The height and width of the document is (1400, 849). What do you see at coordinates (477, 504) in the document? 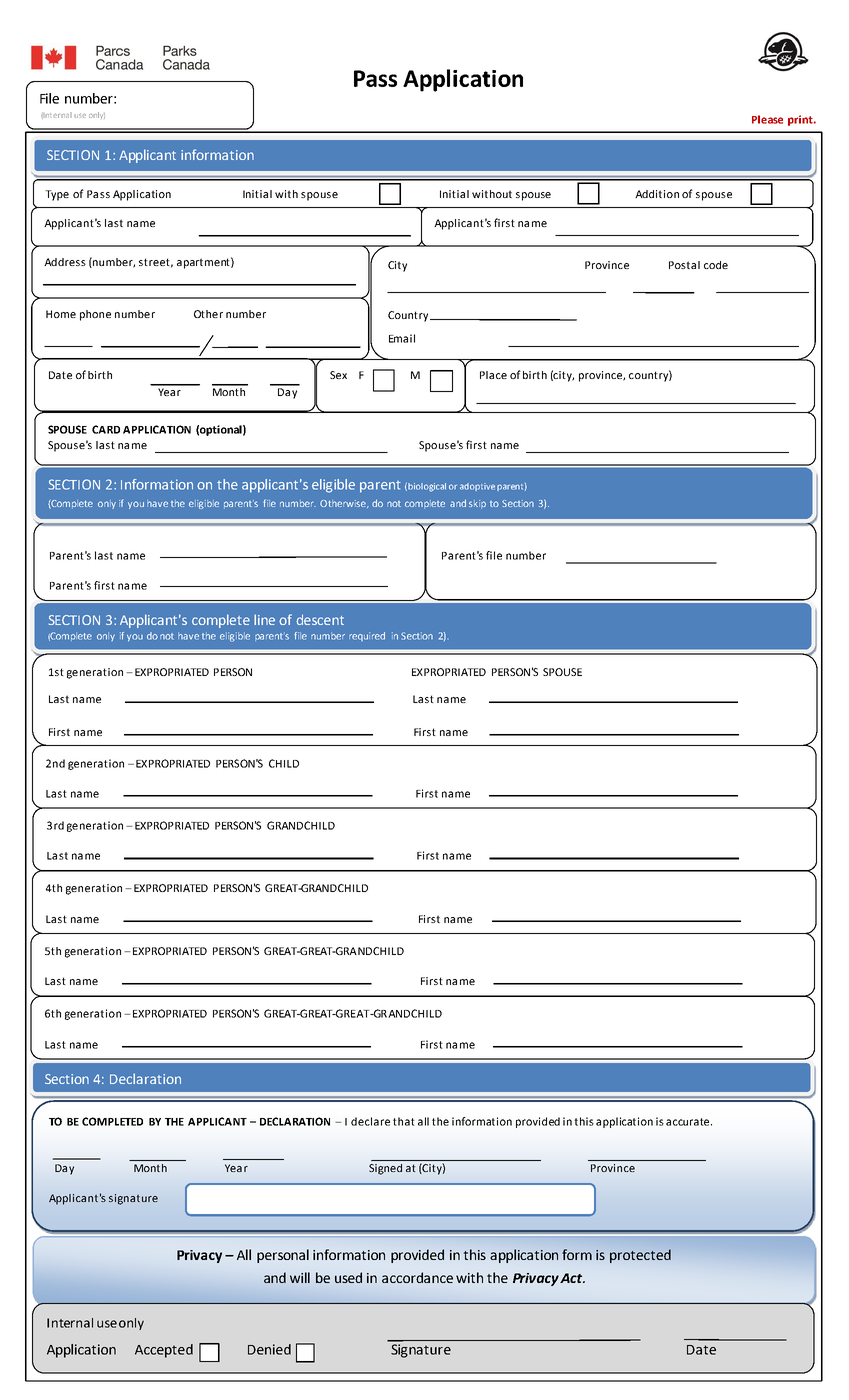
I see `skip` at bounding box center [477, 504].
